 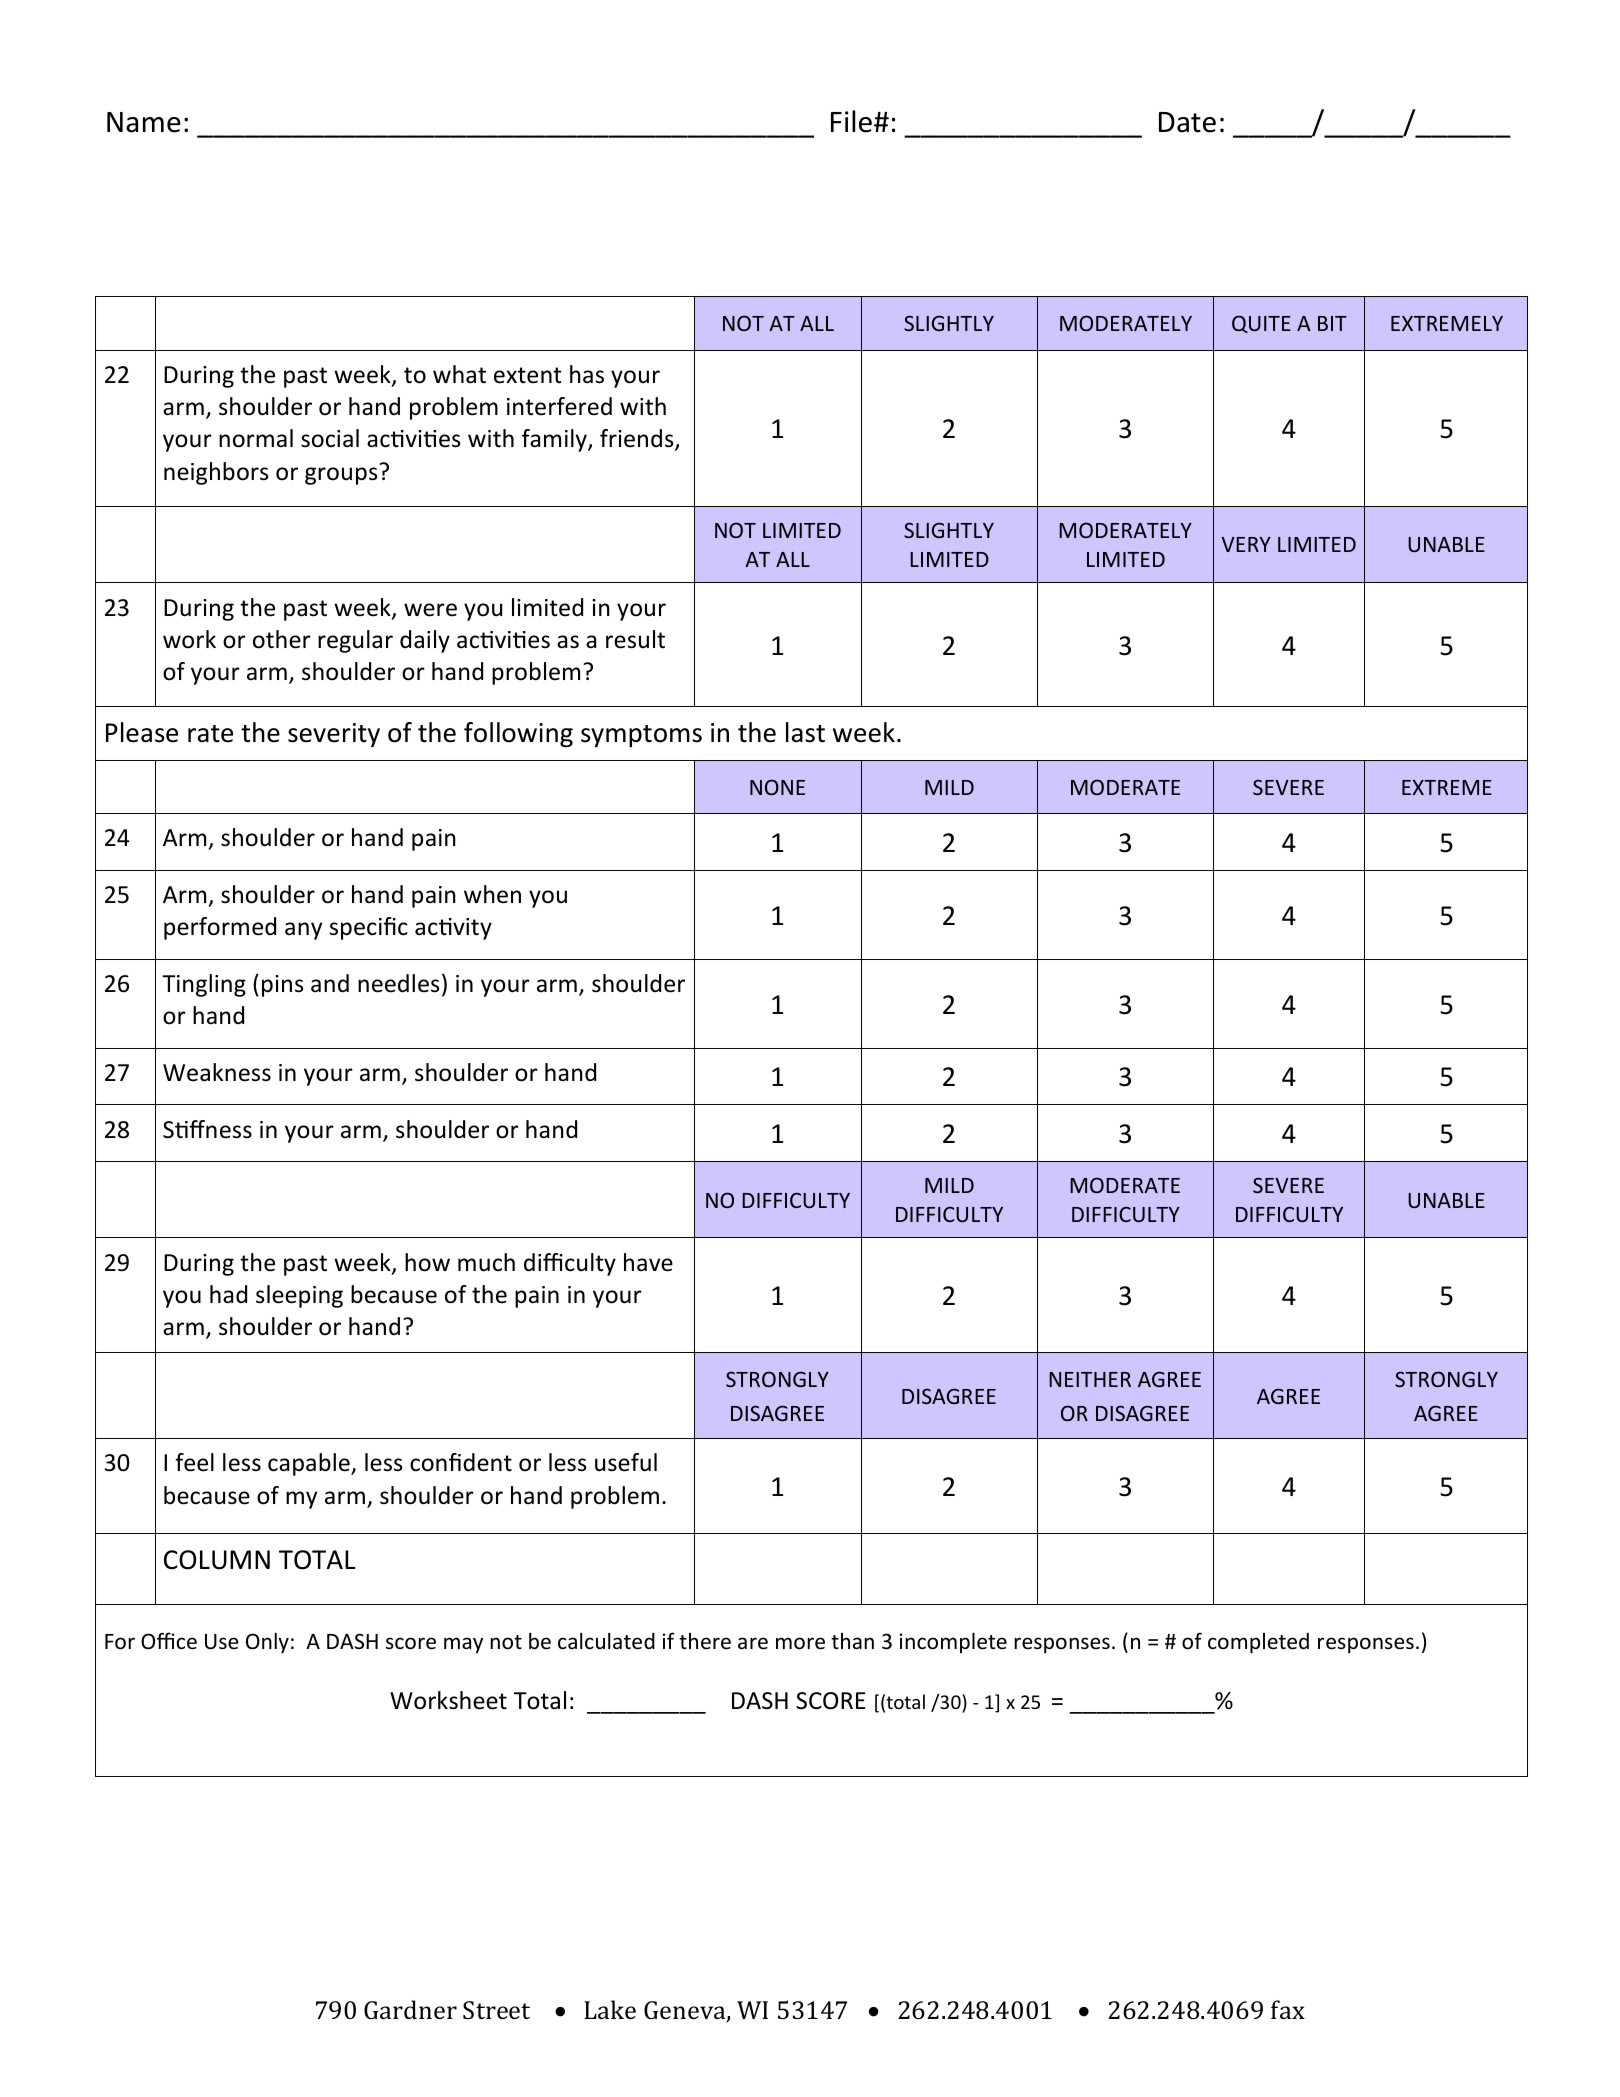 I want to click on NEITHER, so click(x=1090, y=1379).
